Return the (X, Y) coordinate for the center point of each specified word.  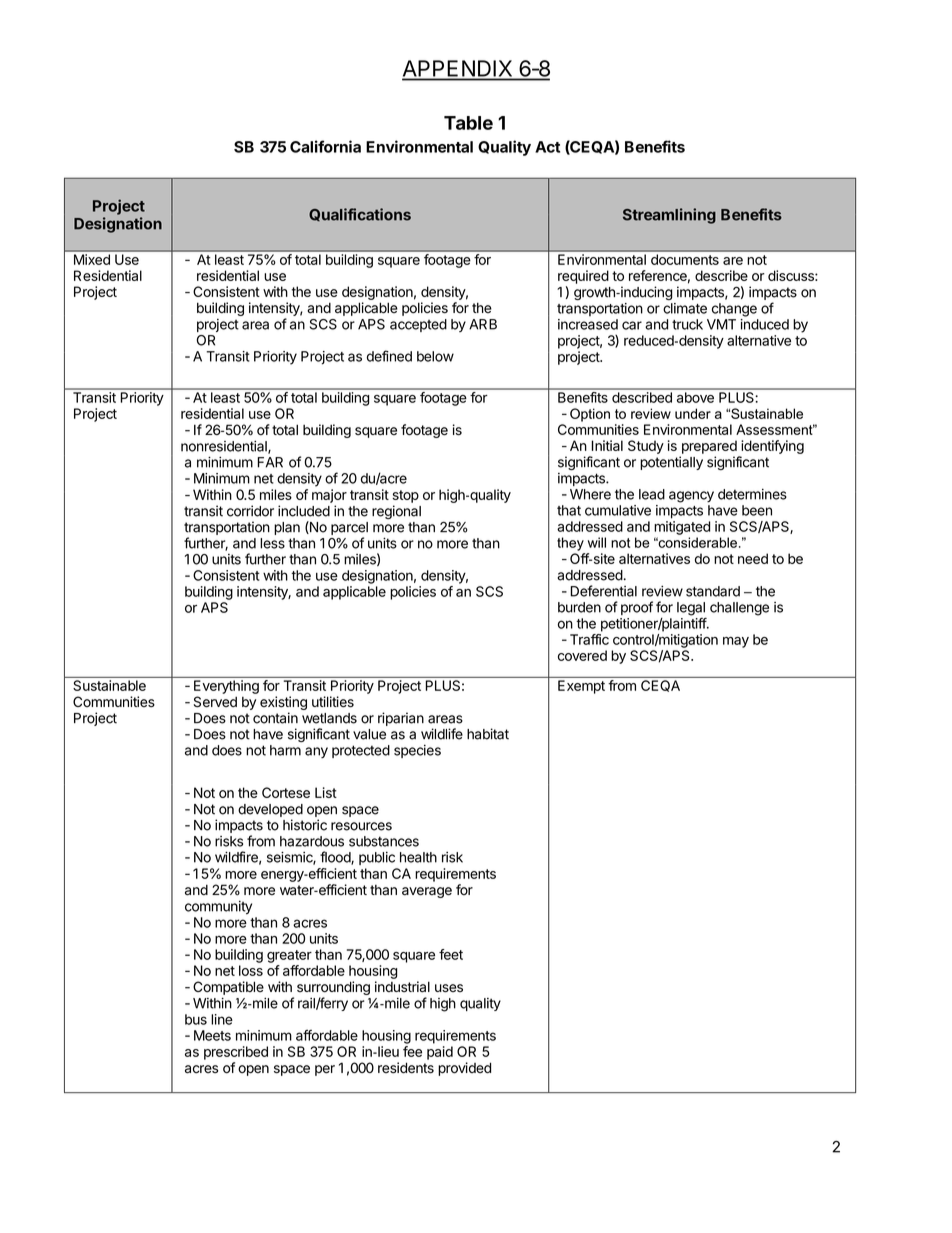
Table (468, 123)
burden (579, 607)
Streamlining (669, 216)
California (325, 146)
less (272, 543)
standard (713, 591)
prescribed (236, 1053)
